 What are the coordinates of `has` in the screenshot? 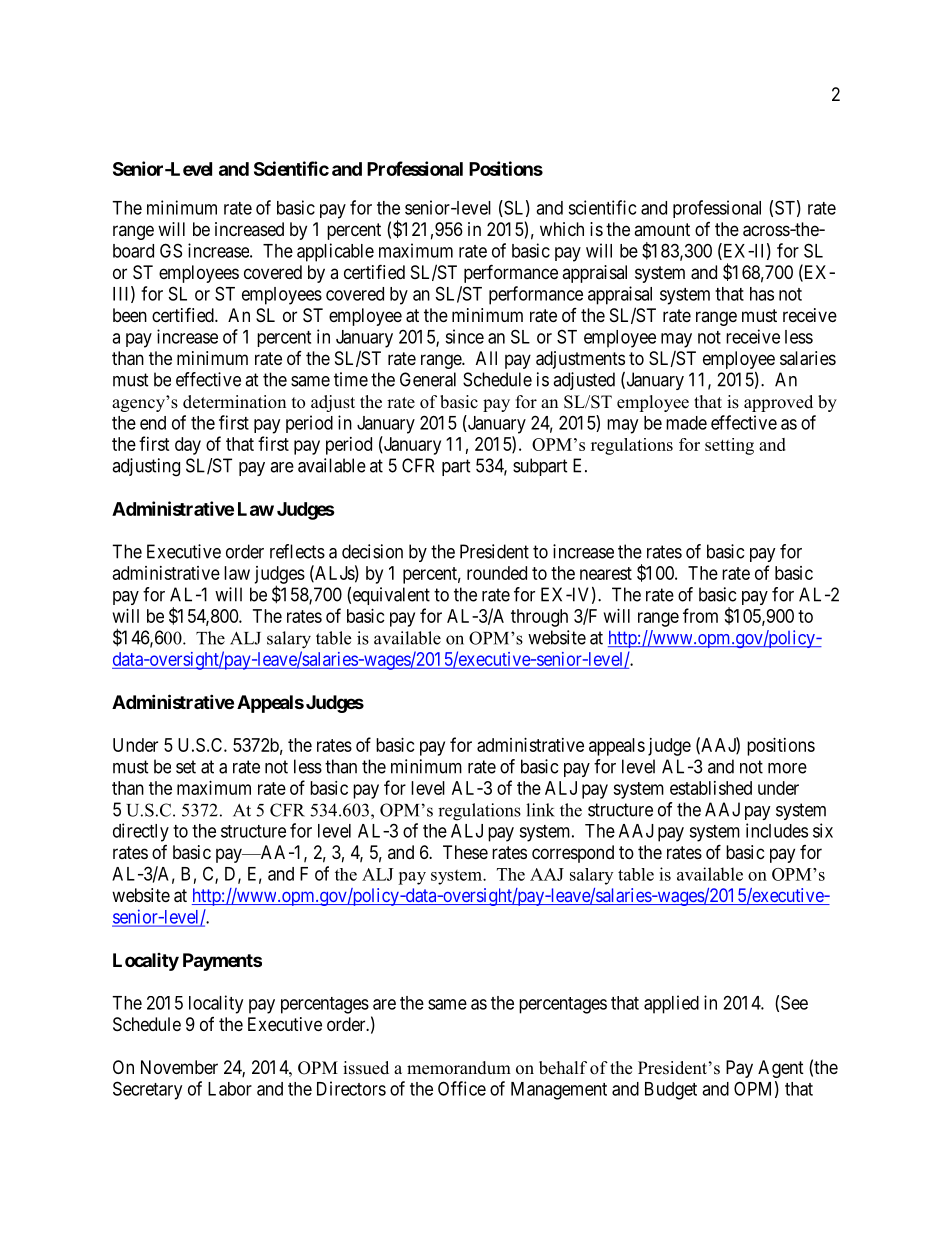 It's located at (762, 294).
